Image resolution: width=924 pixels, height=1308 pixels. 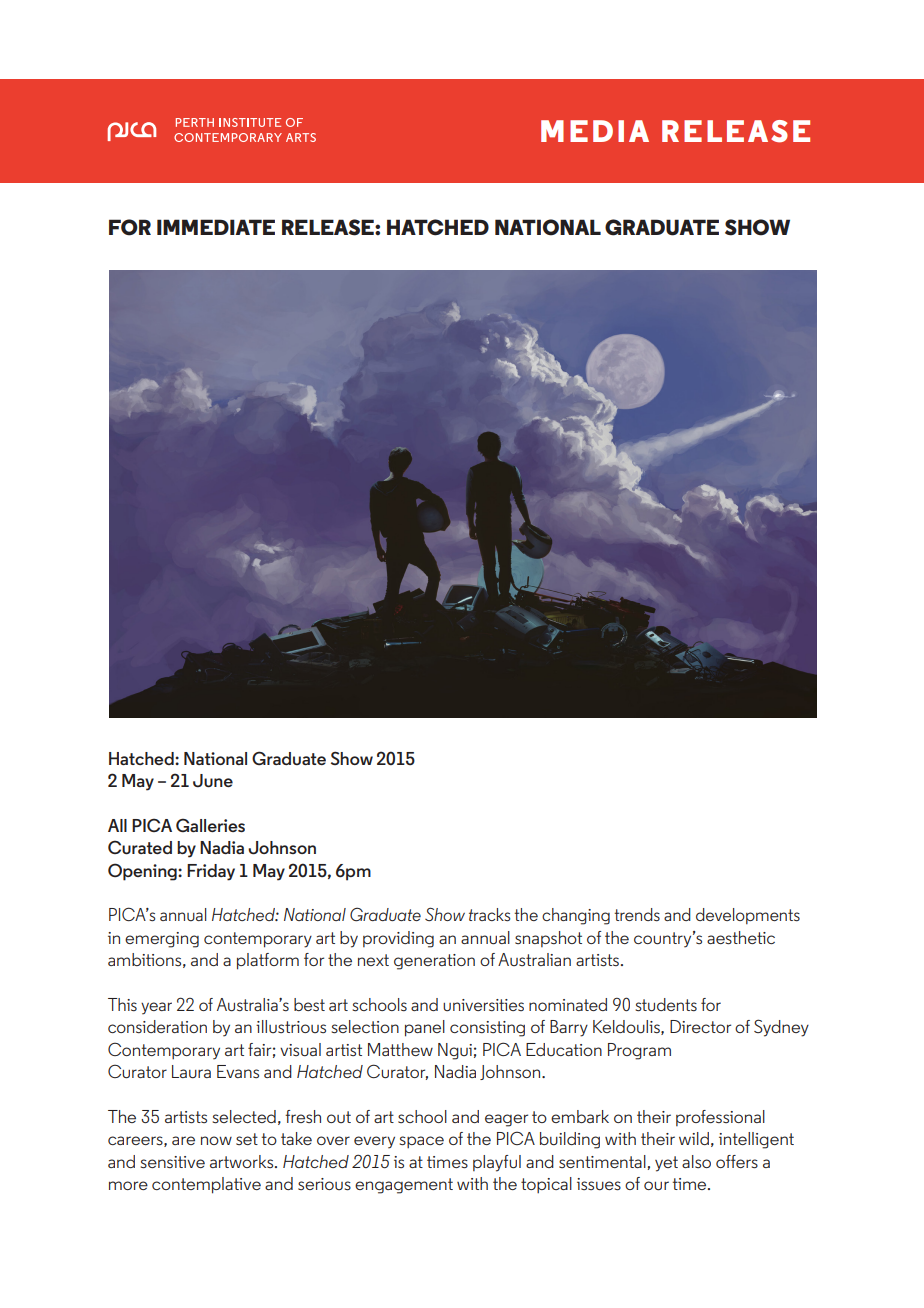 I want to click on Galleries, so click(x=210, y=825).
